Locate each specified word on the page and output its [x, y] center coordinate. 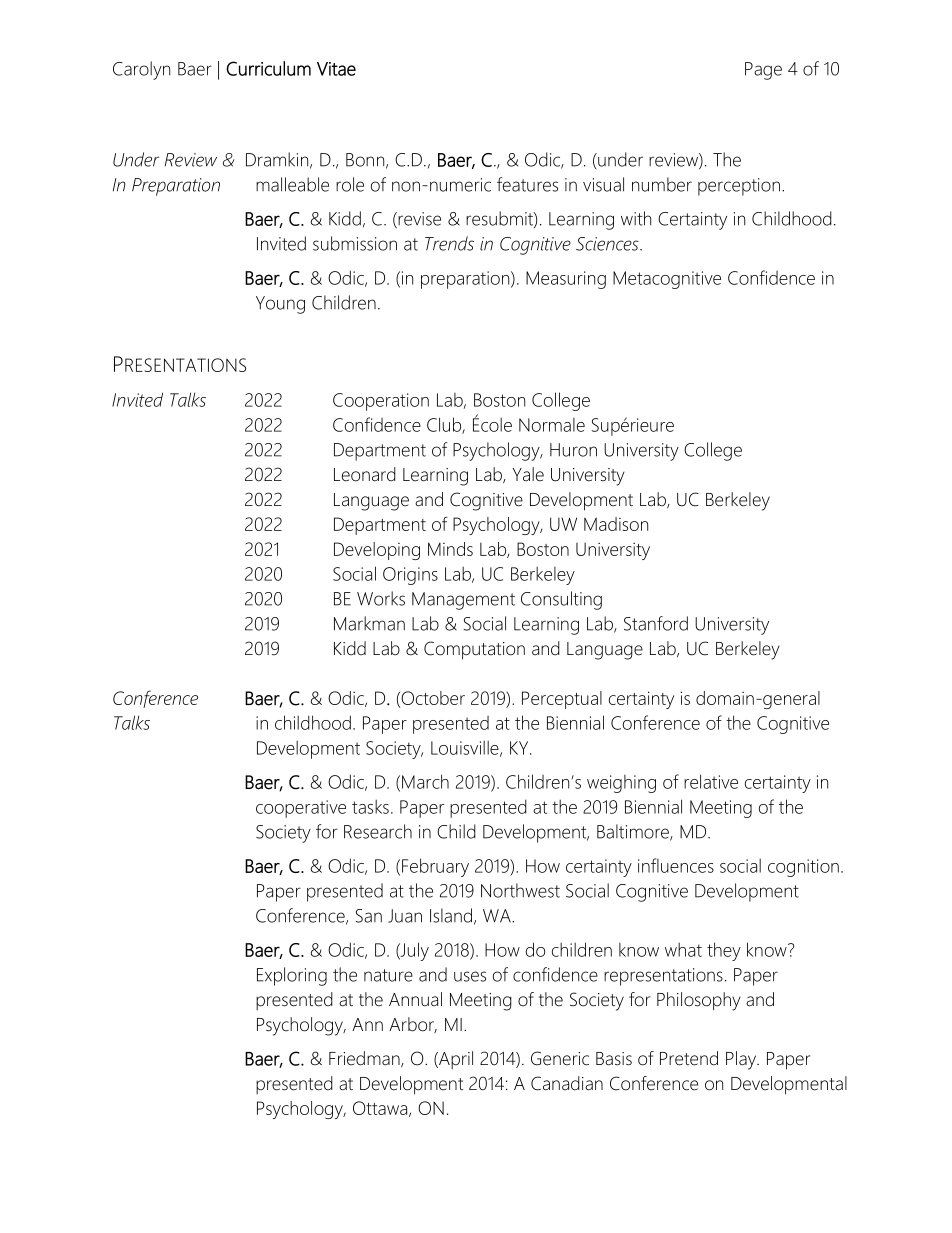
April [455, 1060]
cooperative [301, 809]
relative [711, 781]
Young [280, 305]
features [527, 184]
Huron [573, 450]
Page [763, 71]
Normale [552, 425]
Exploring [292, 976]
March [425, 781]
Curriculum [268, 68]
